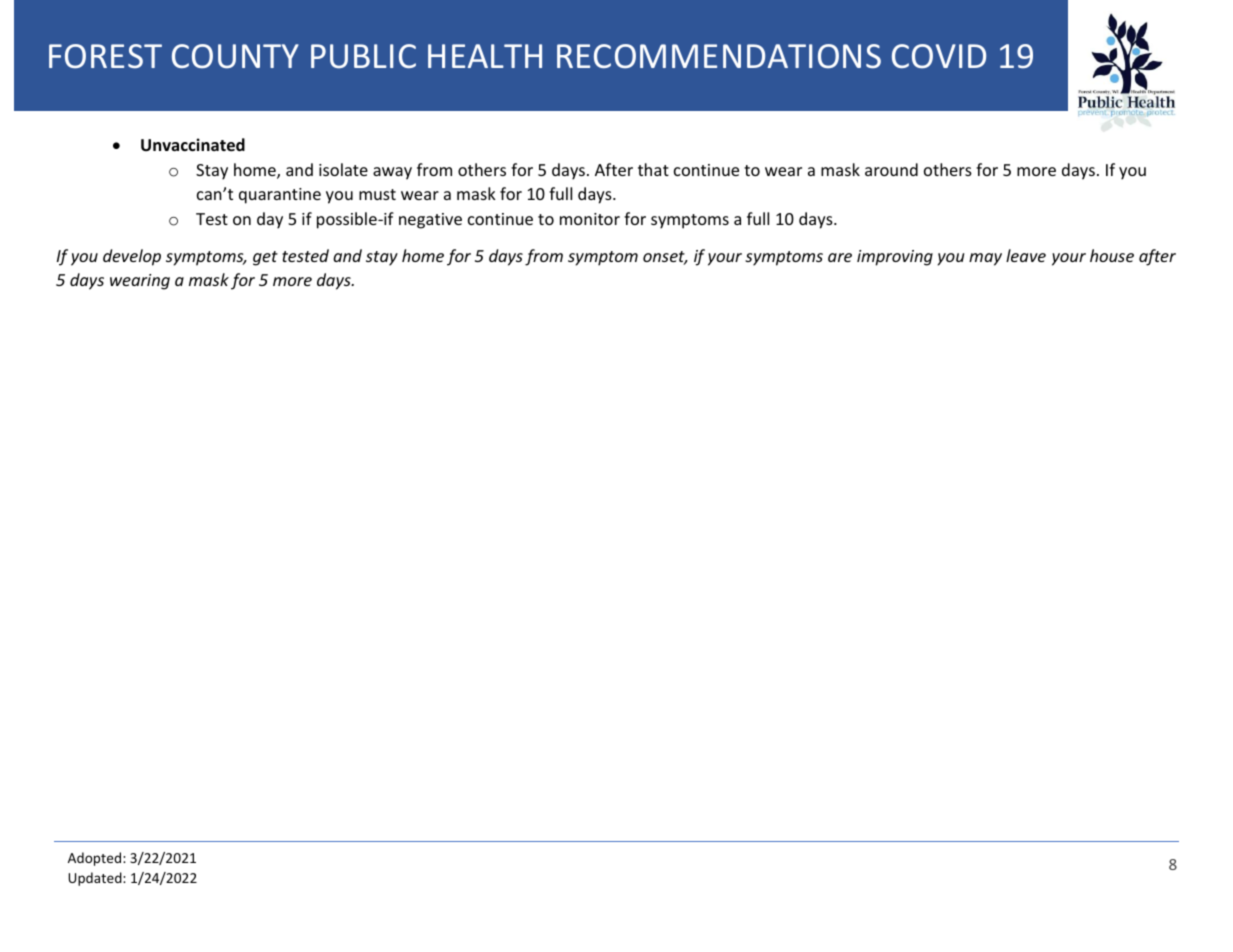 This image has width=1233, height=952. I want to click on are, so click(840, 257).
